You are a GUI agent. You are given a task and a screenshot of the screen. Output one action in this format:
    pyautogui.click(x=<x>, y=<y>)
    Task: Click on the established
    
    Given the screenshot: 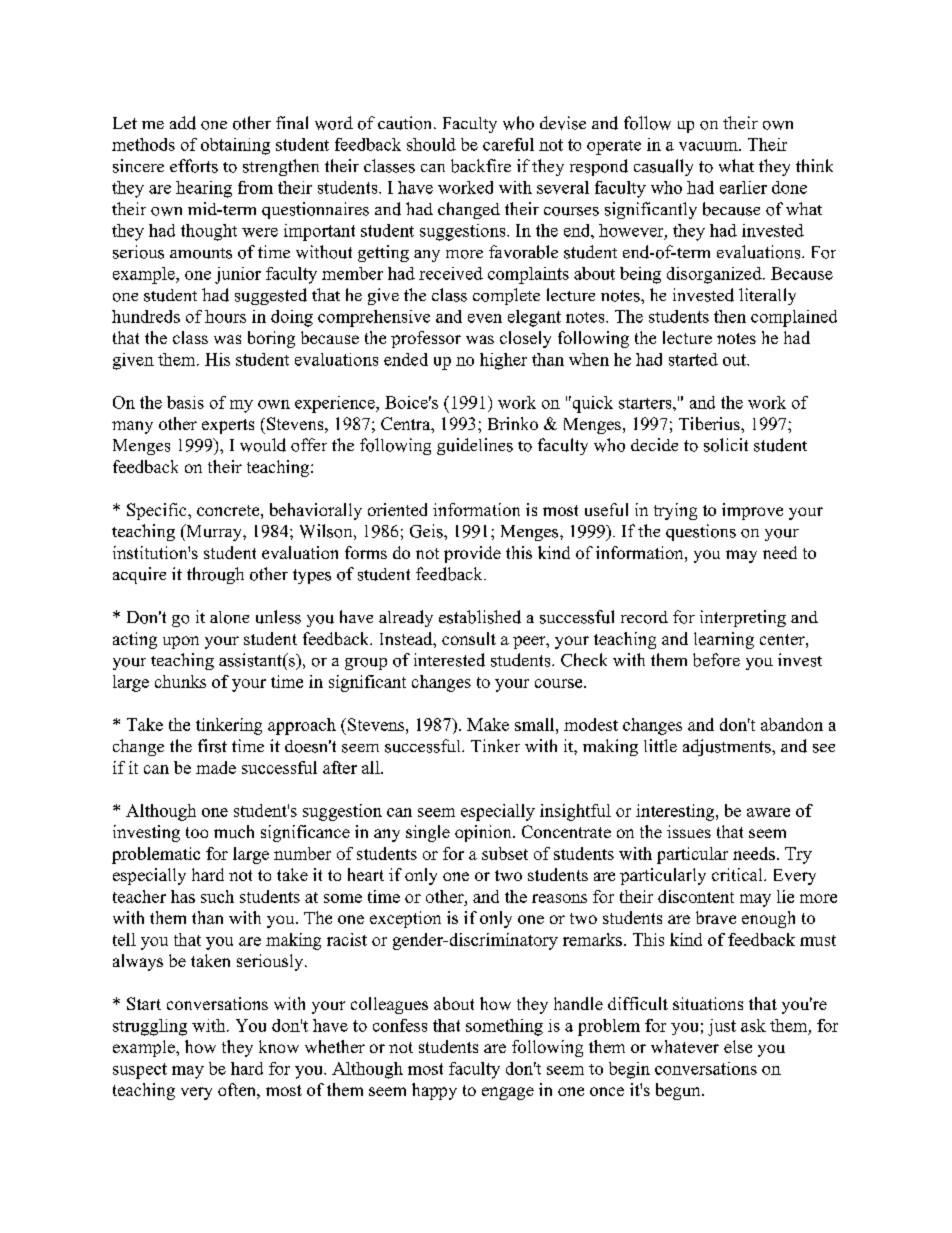 What is the action you would take?
    pyautogui.click(x=480, y=617)
